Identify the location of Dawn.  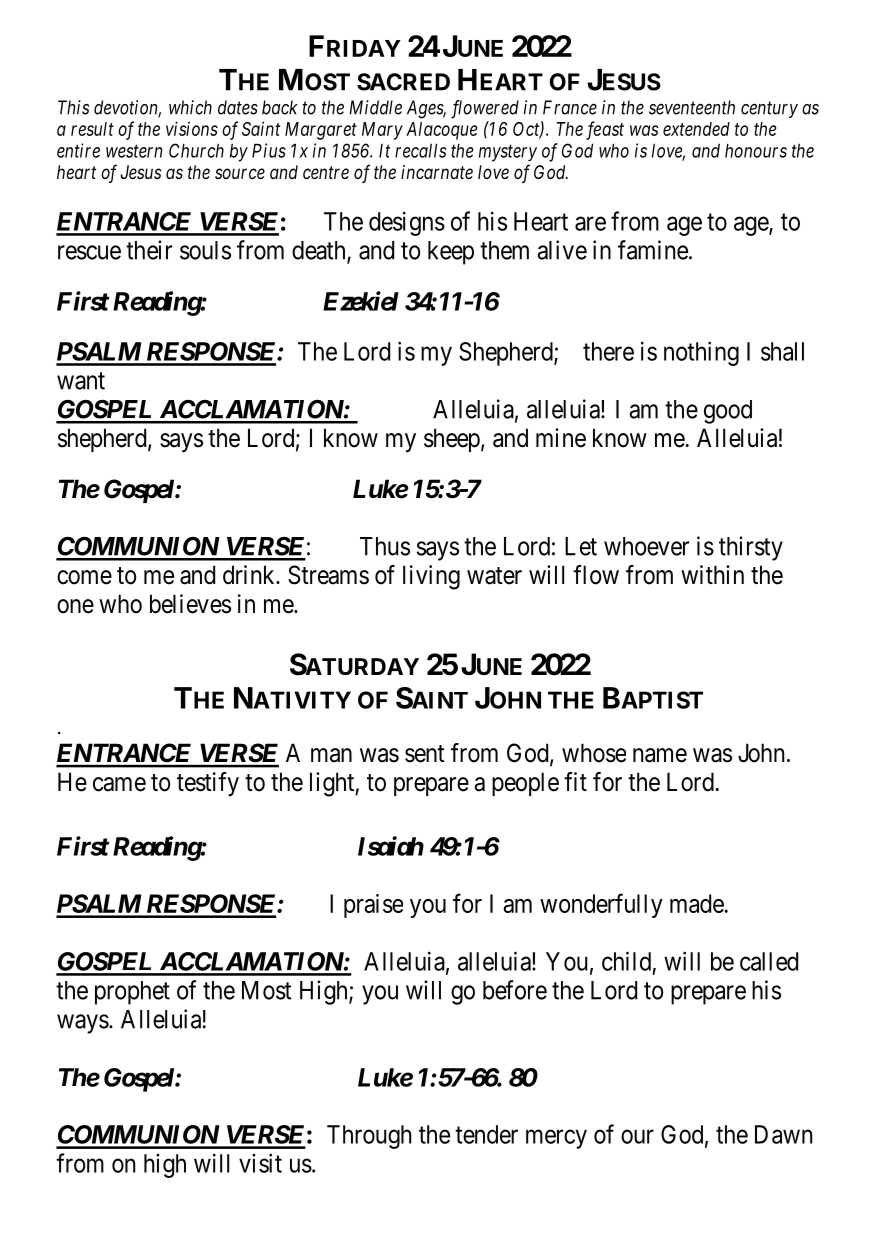
(783, 1134).
